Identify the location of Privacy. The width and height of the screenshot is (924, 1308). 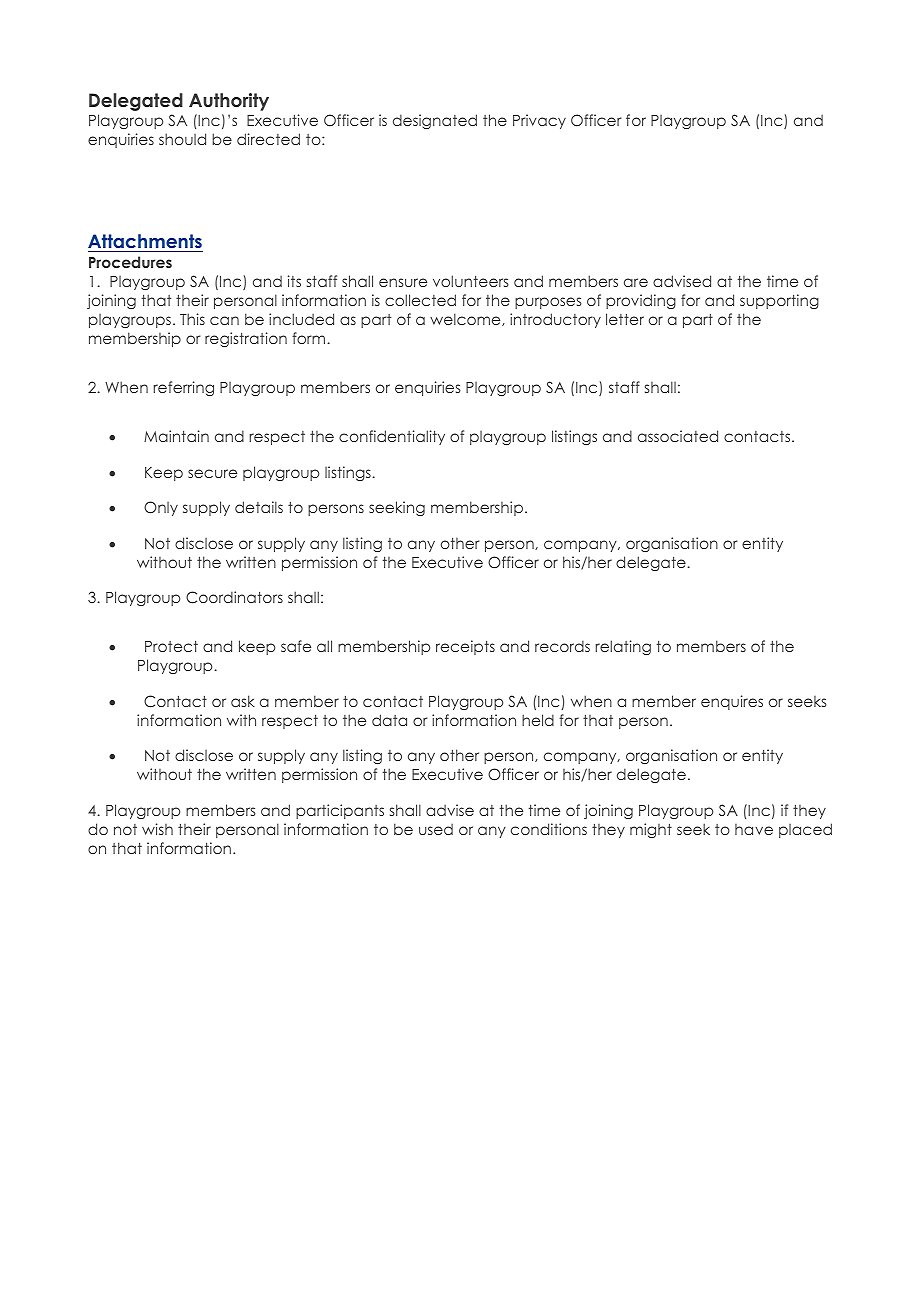
(539, 121).
